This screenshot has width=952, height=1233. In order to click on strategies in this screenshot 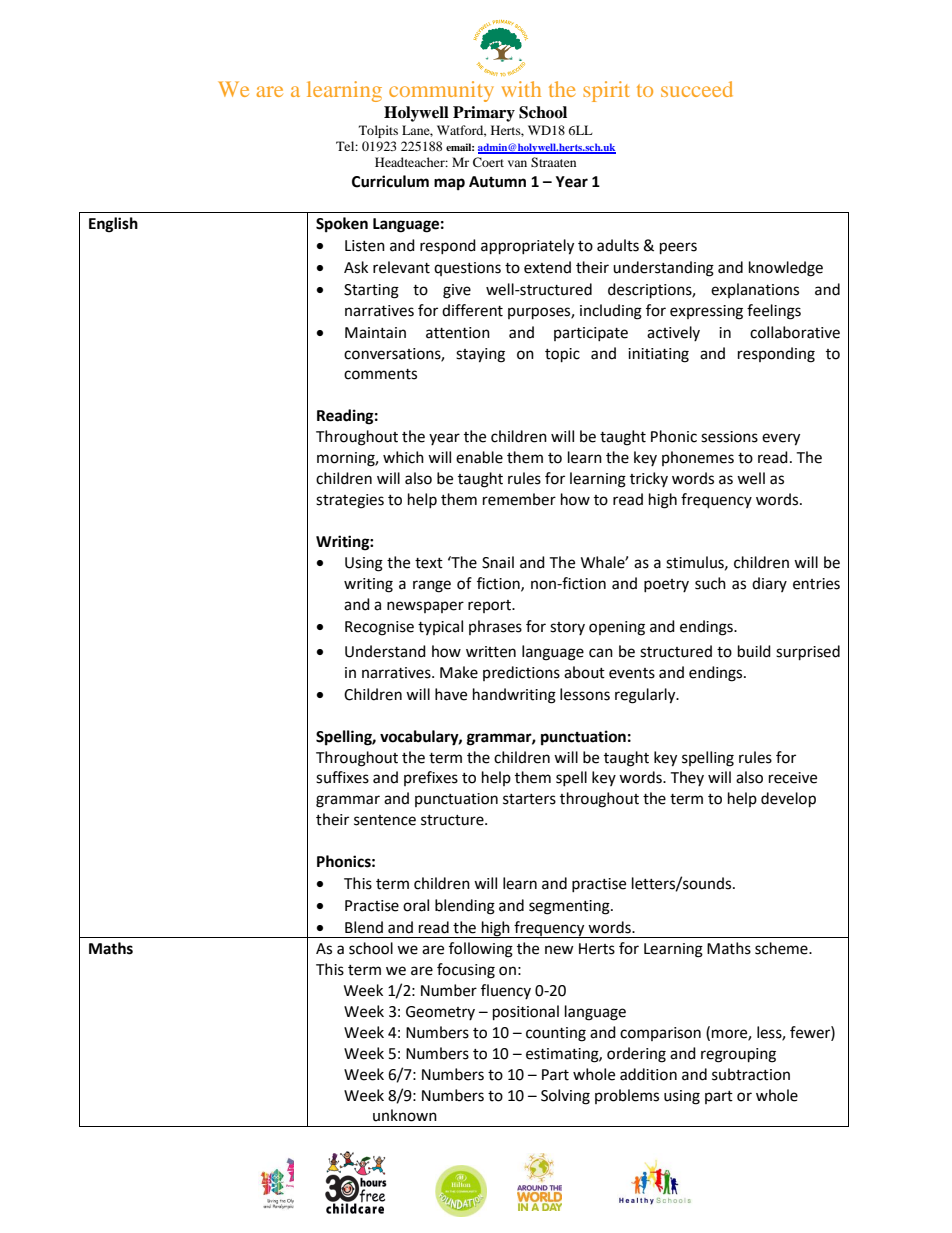, I will do `click(350, 501)`.
